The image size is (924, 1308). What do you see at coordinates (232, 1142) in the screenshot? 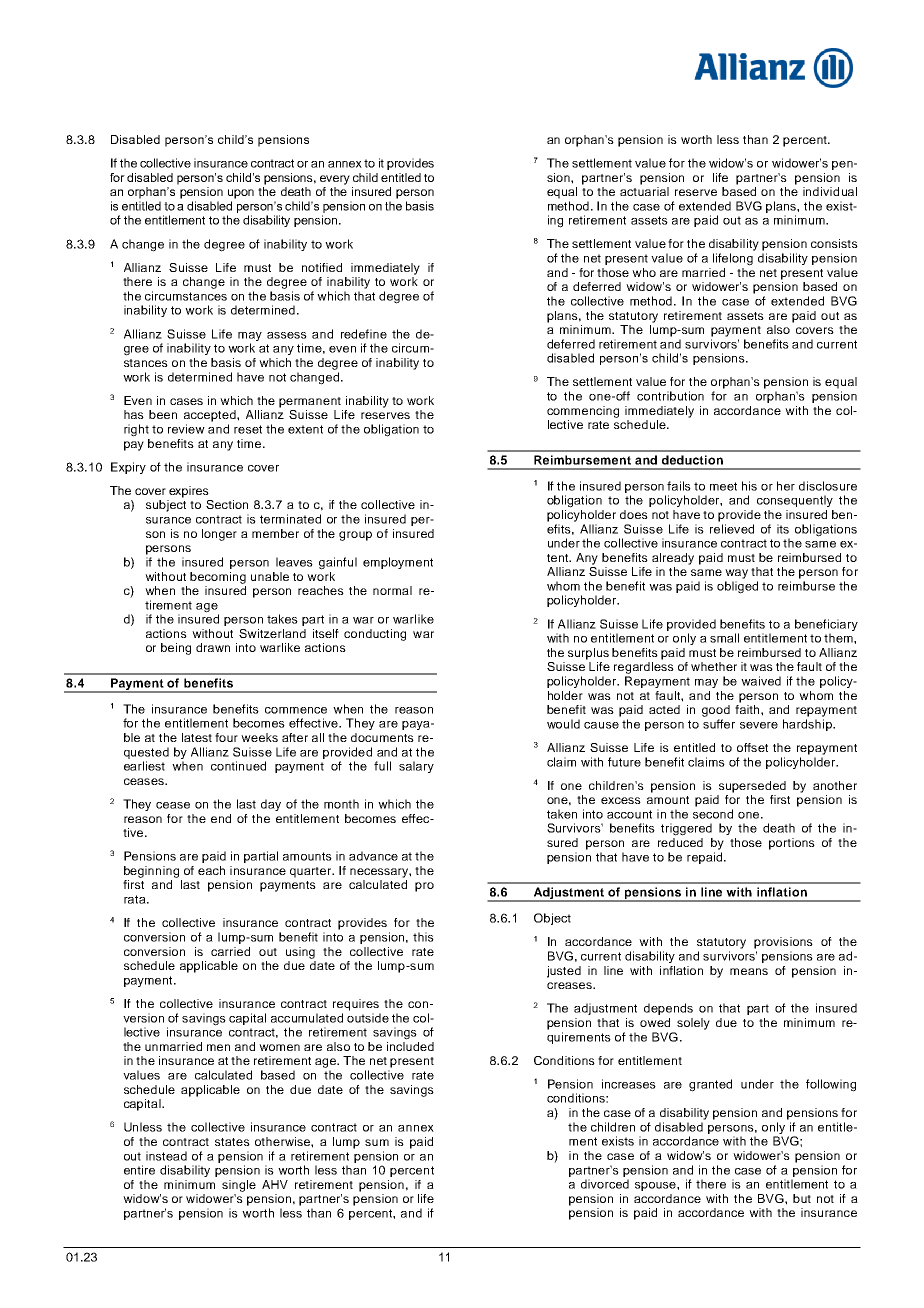
I see `states` at bounding box center [232, 1142].
